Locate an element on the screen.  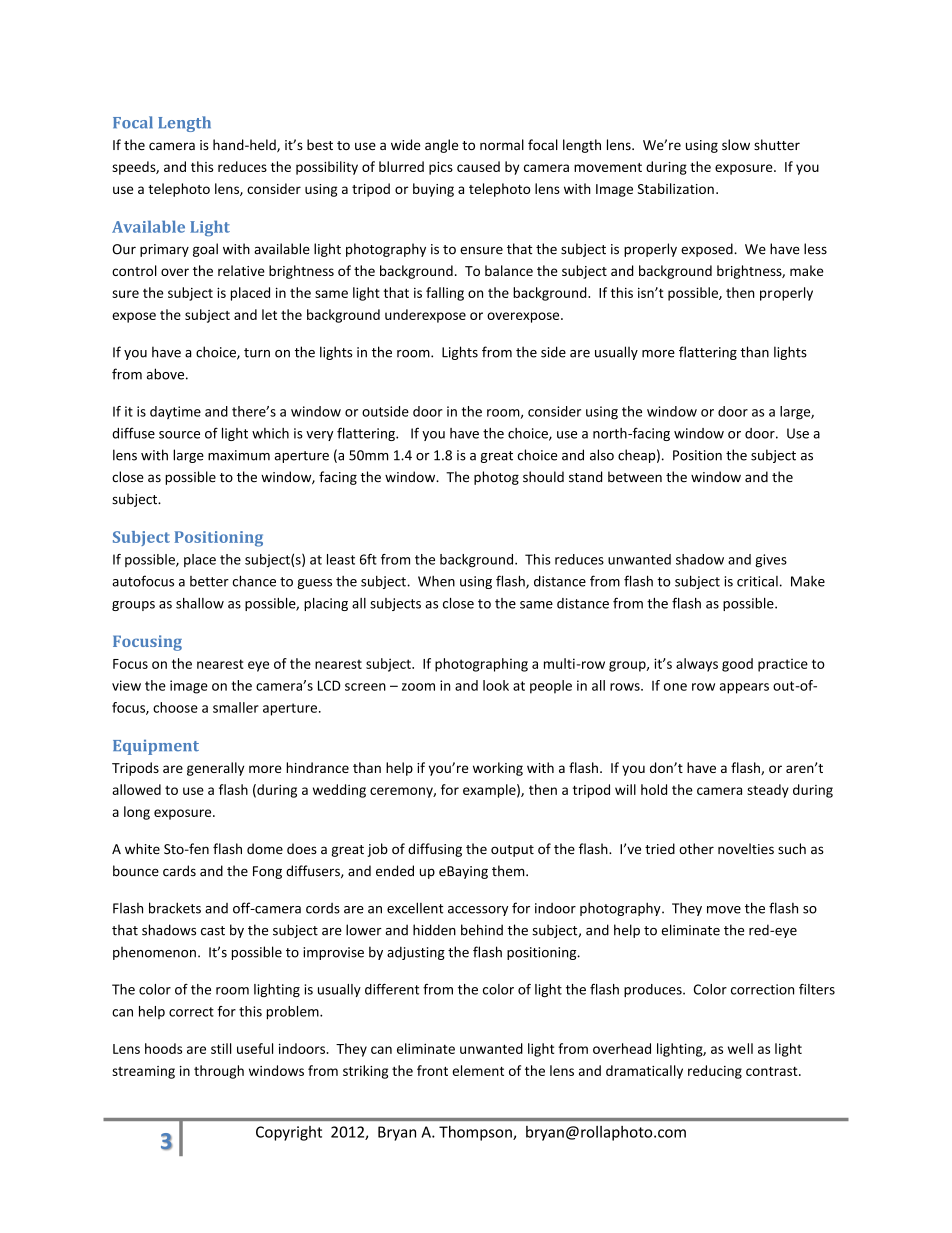
goal is located at coordinates (205, 250).
